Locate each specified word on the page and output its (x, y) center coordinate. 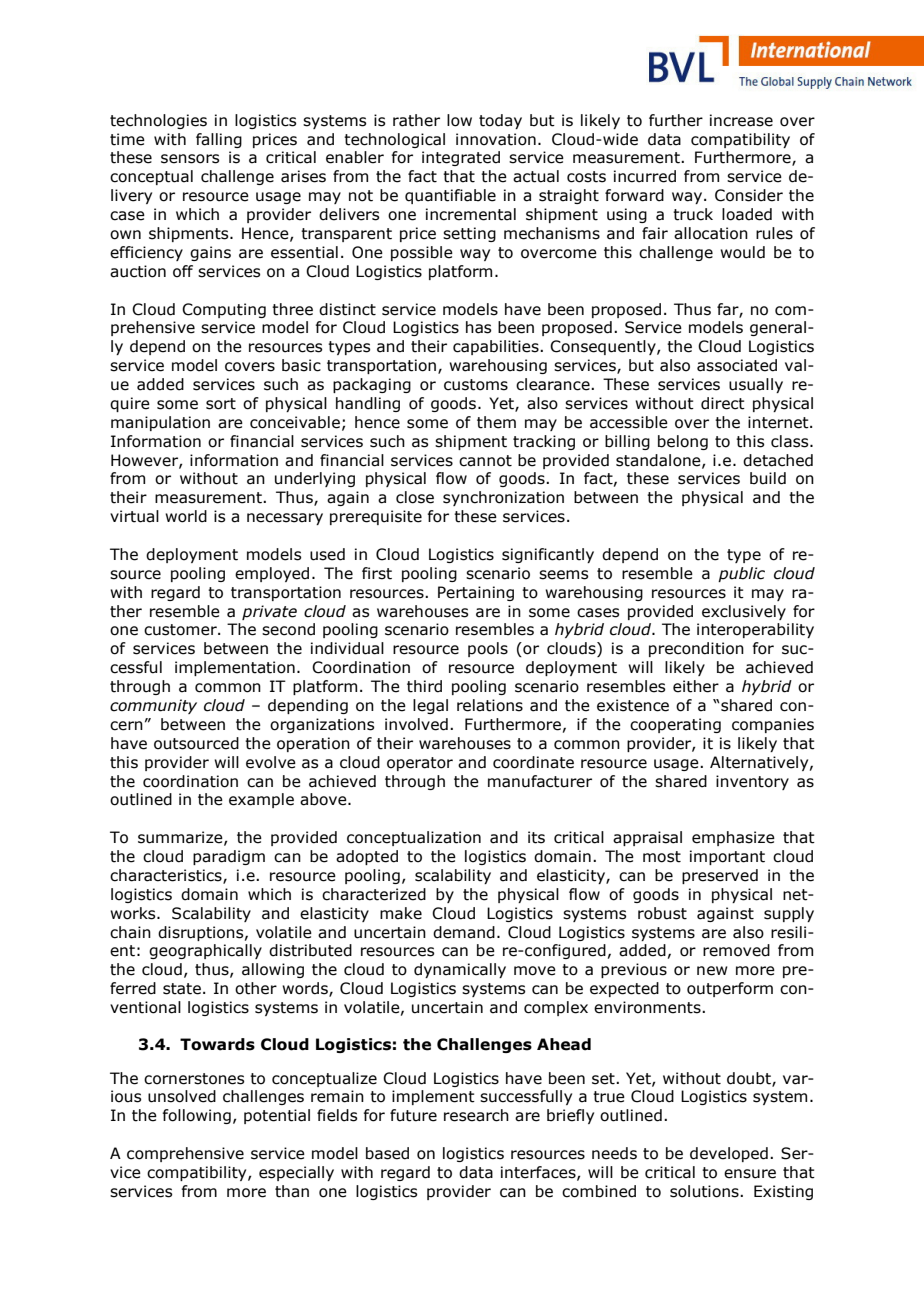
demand (464, 932)
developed (729, 1154)
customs (476, 385)
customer (181, 630)
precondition (696, 649)
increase (741, 120)
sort (221, 404)
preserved (720, 876)
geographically (205, 951)
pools (488, 649)
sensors (190, 159)
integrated (461, 158)
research (476, 1115)
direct (723, 403)
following (196, 1116)
